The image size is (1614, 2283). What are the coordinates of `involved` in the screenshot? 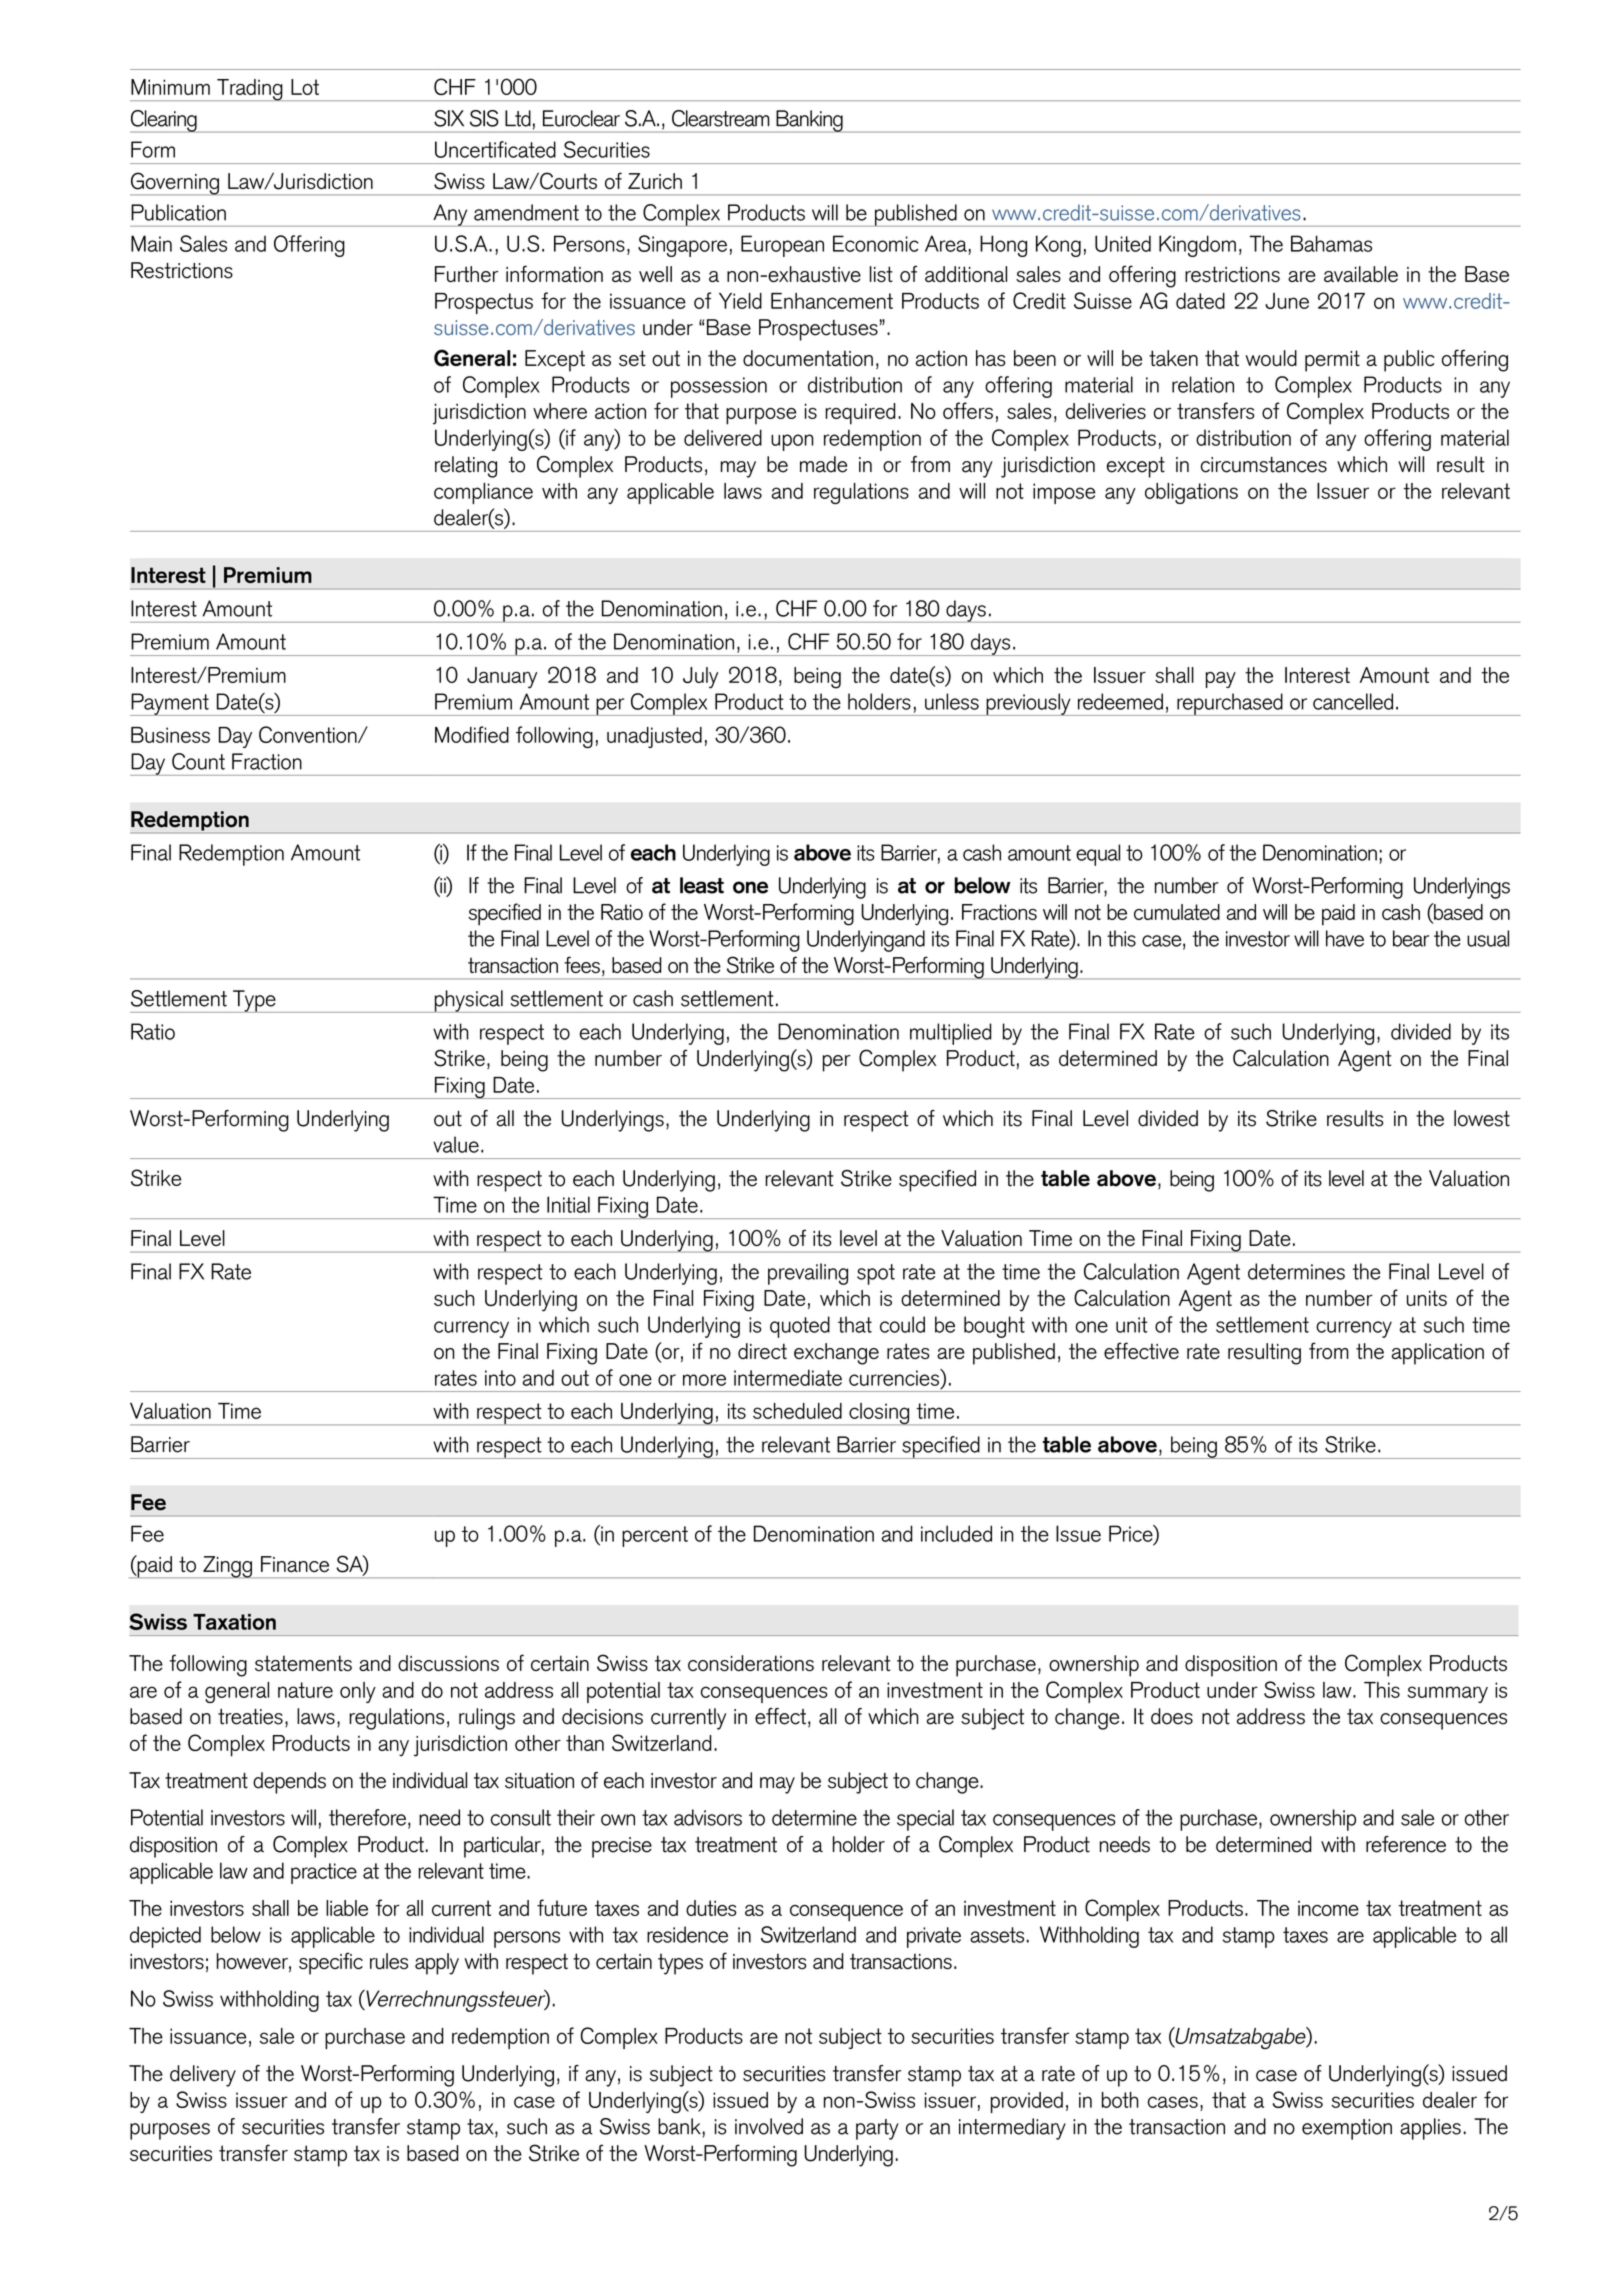 It's located at (769, 2126).
